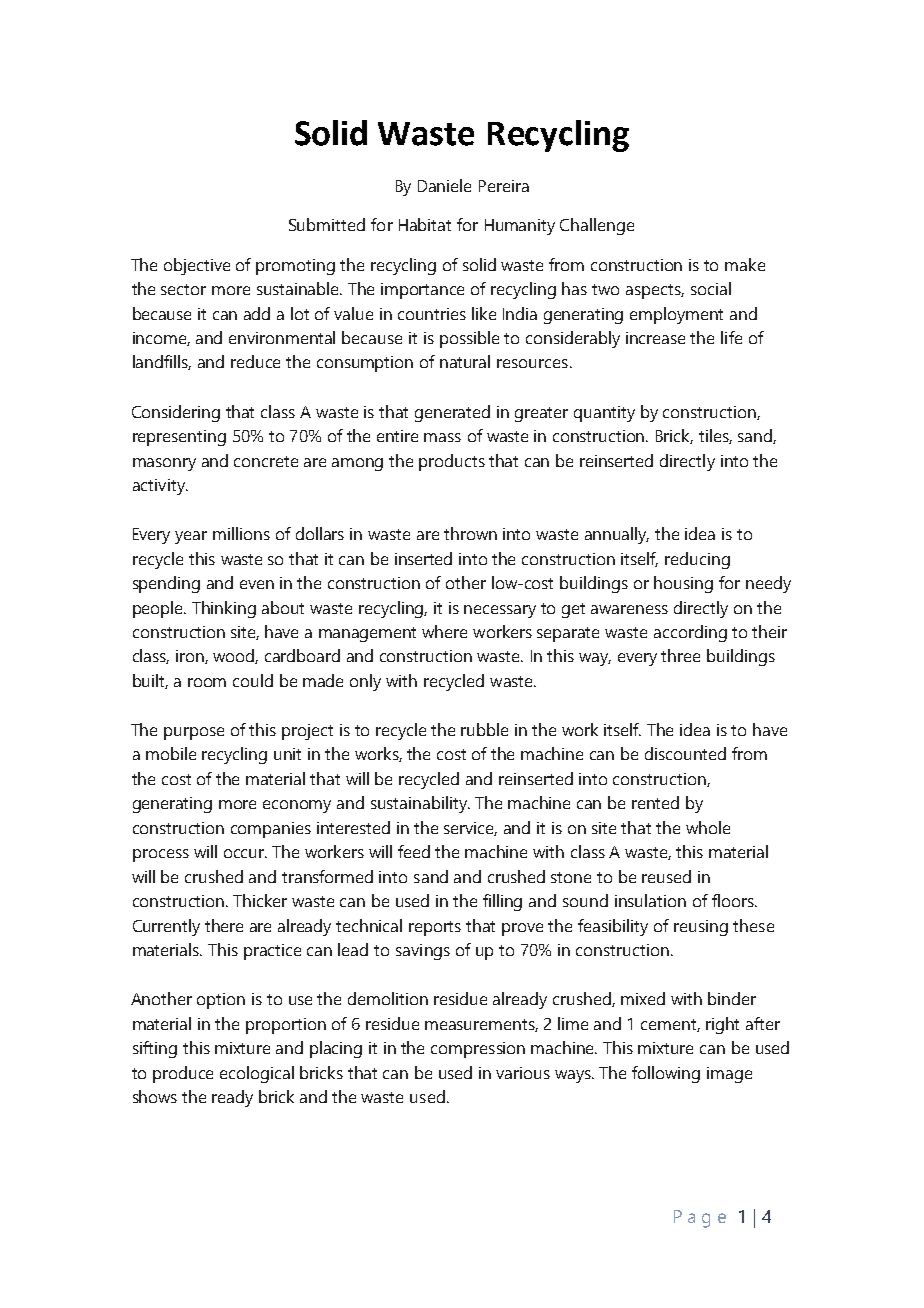 The height and width of the screenshot is (1308, 924). Describe the element at coordinates (257, 1074) in the screenshot. I see `ecological` at that location.
